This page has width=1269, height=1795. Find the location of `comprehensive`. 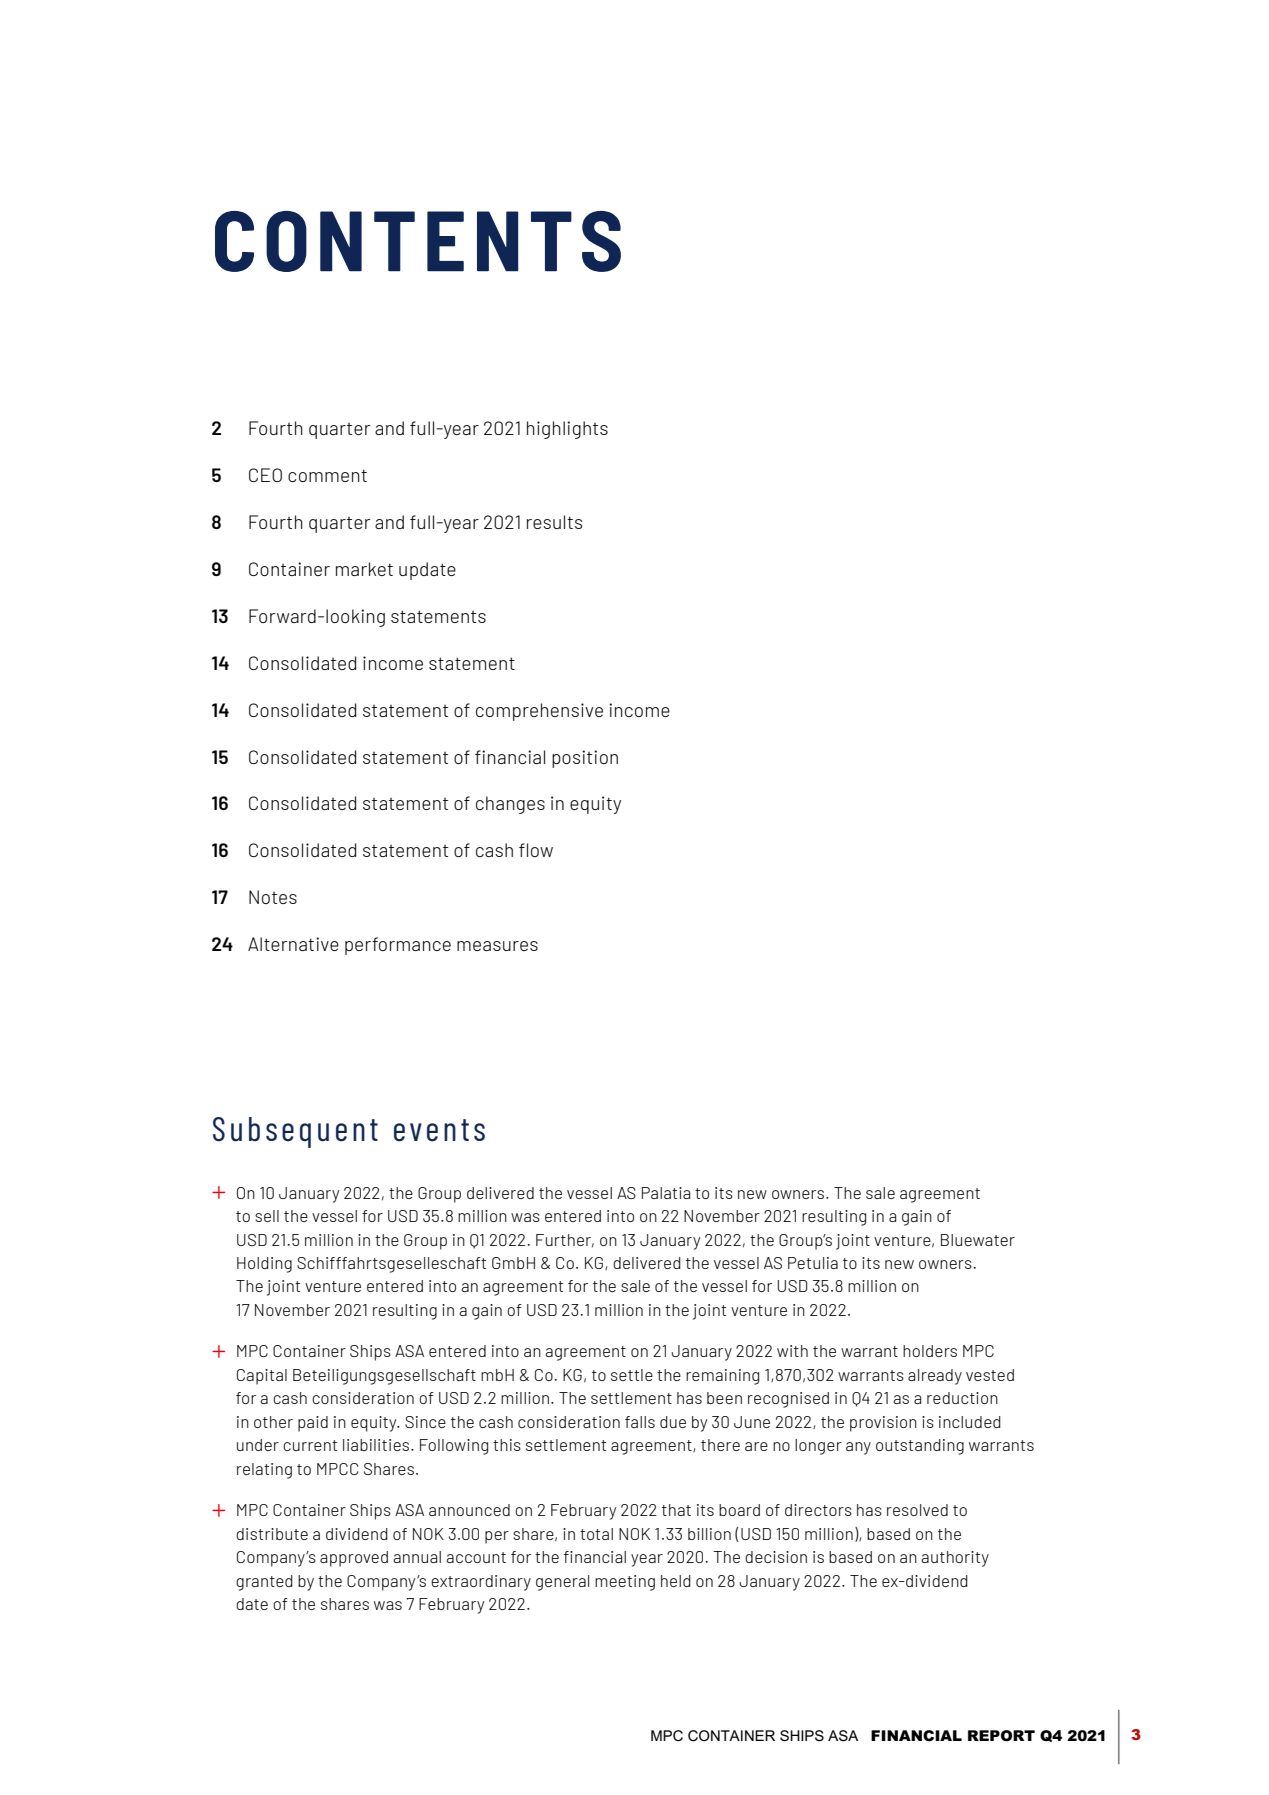

comprehensive is located at coordinates (539, 712).
